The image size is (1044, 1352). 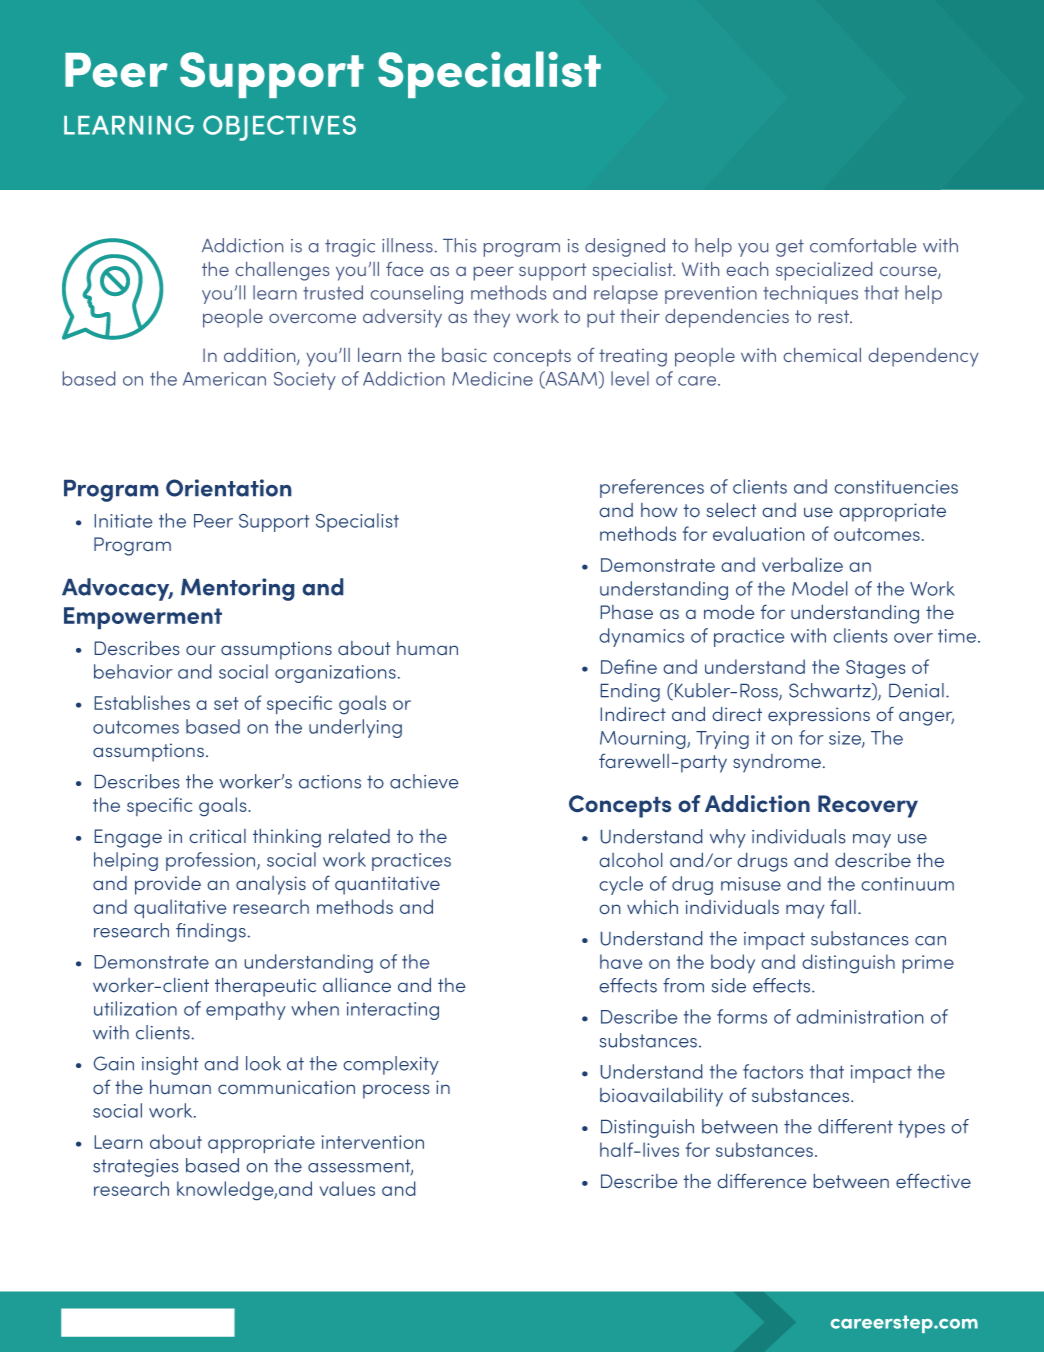 I want to click on This, so click(x=459, y=245).
